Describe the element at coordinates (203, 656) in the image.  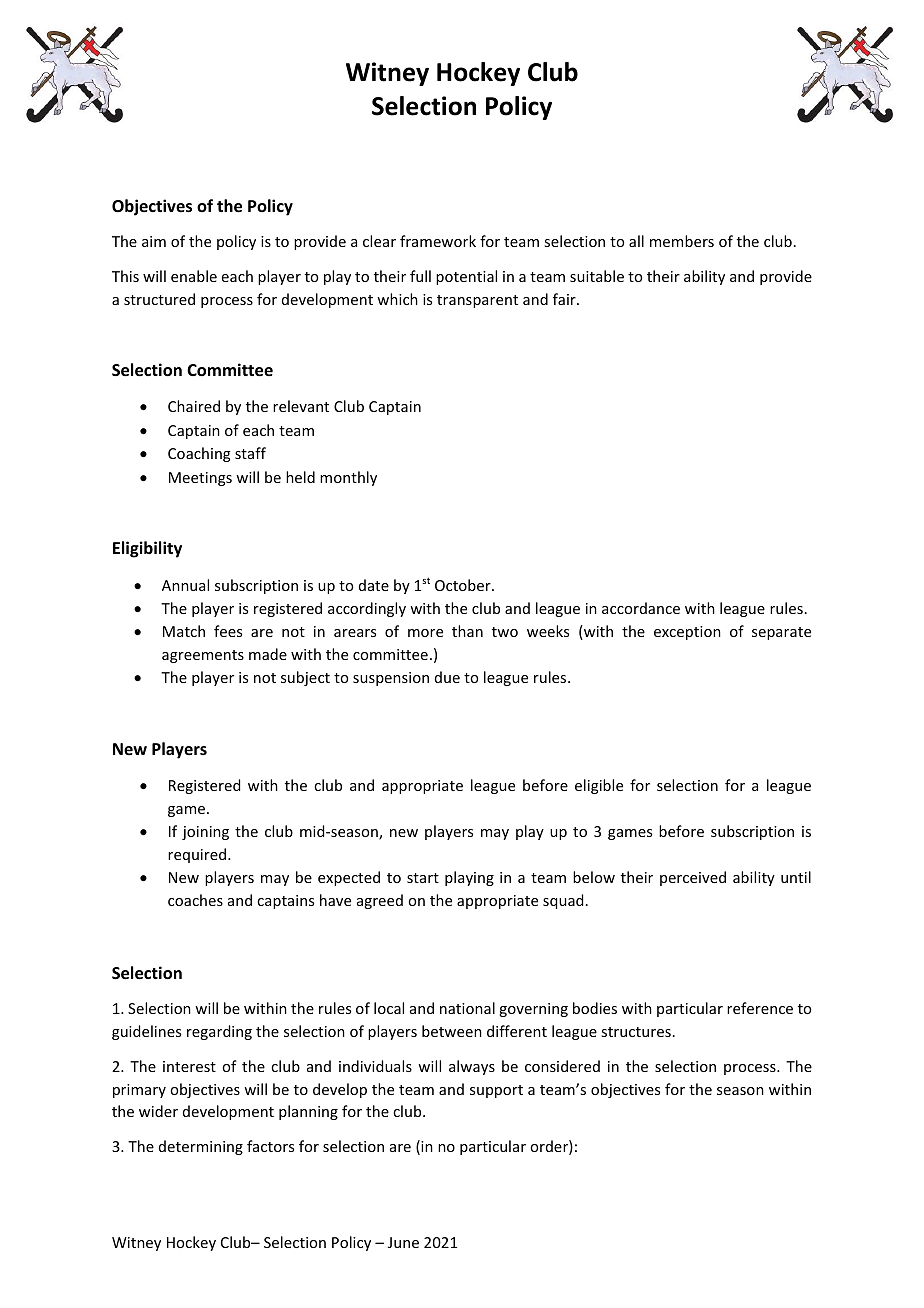
I see `agreements` at that location.
